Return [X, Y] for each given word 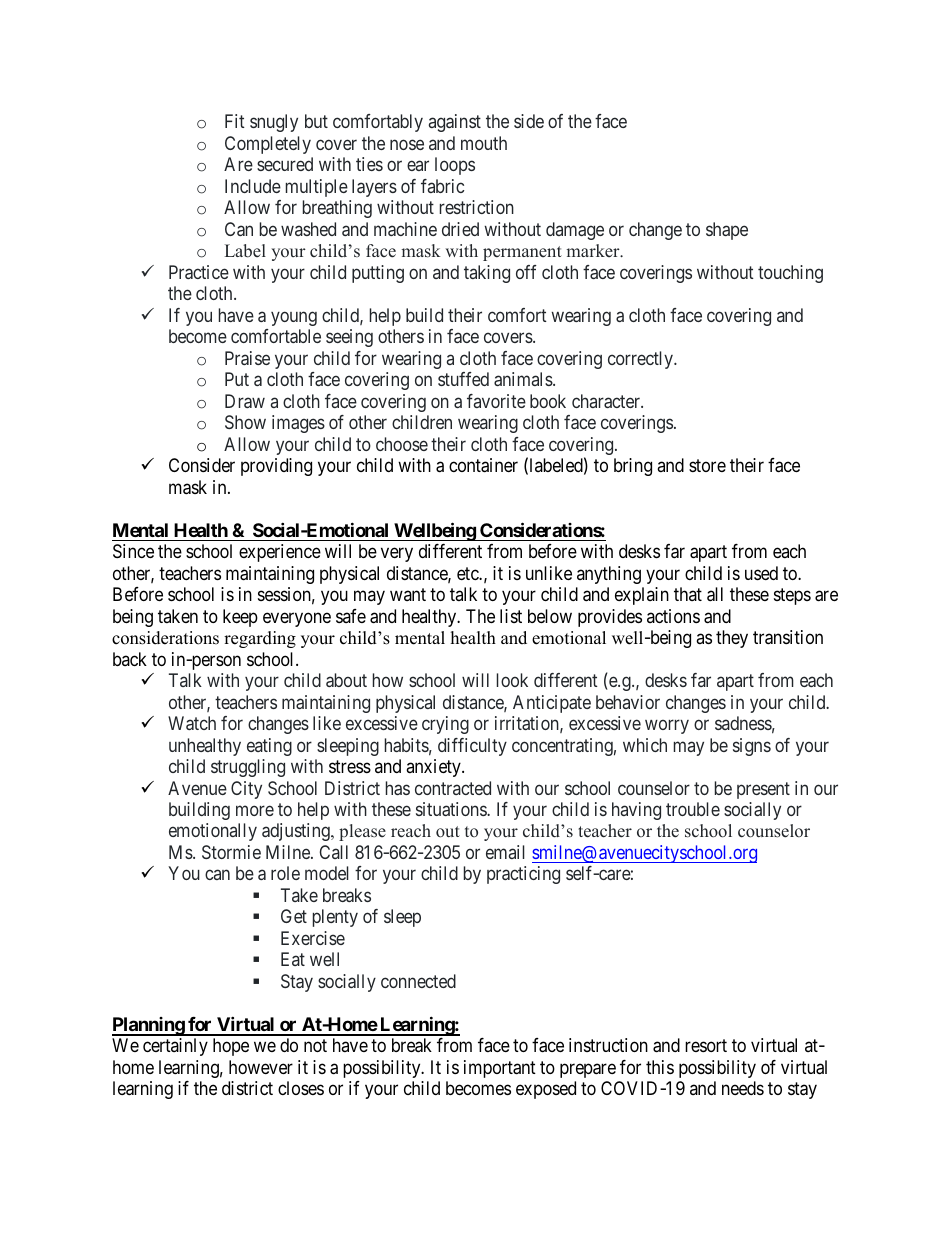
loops [455, 166]
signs [752, 747]
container [483, 465]
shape [727, 231]
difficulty [472, 747]
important [500, 1069]
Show [245, 422]
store [707, 465]
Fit [235, 121]
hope [231, 1047]
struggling [248, 768]
